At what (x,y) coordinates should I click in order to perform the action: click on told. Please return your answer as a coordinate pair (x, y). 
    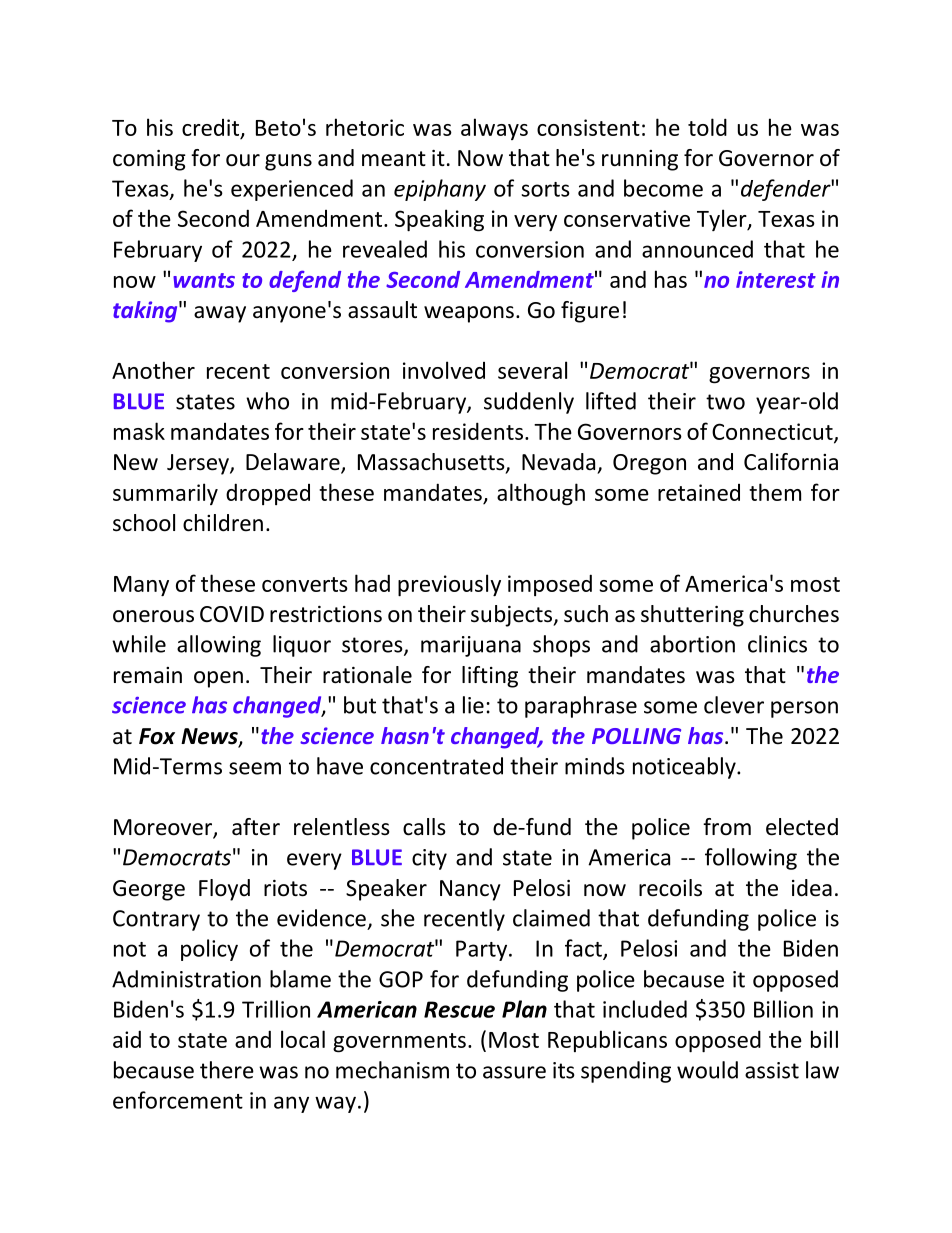
    Looking at the image, I should click on (707, 127).
